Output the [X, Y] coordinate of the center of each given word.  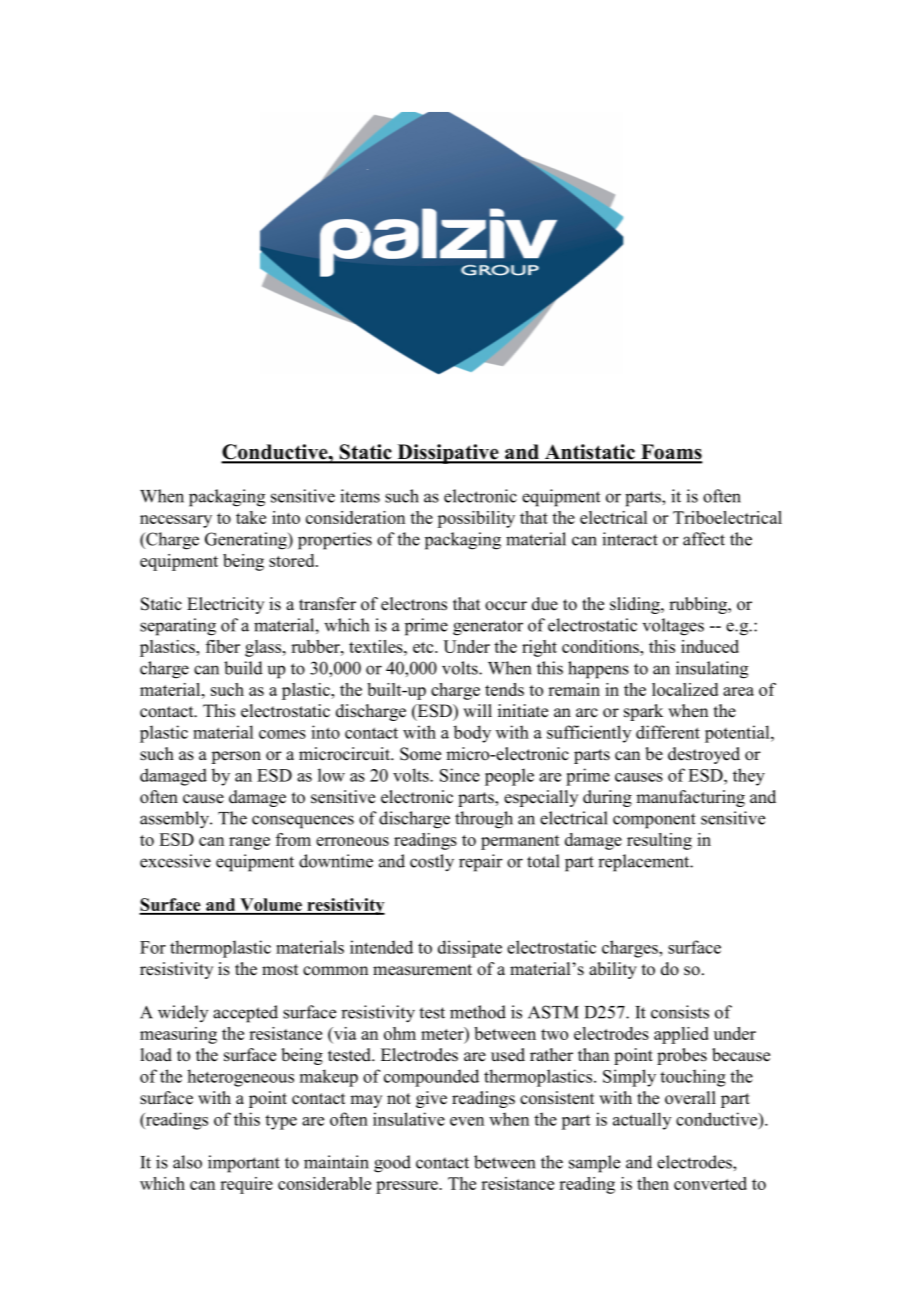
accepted [245, 1014]
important [244, 1164]
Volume [271, 906]
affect [704, 539]
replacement [645, 863]
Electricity [225, 605]
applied [681, 1035]
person [236, 757]
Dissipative [448, 454]
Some [420, 754]
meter [443, 1033]
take [251, 517]
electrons [414, 604]
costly [432, 863]
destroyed [704, 755]
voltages [673, 627]
